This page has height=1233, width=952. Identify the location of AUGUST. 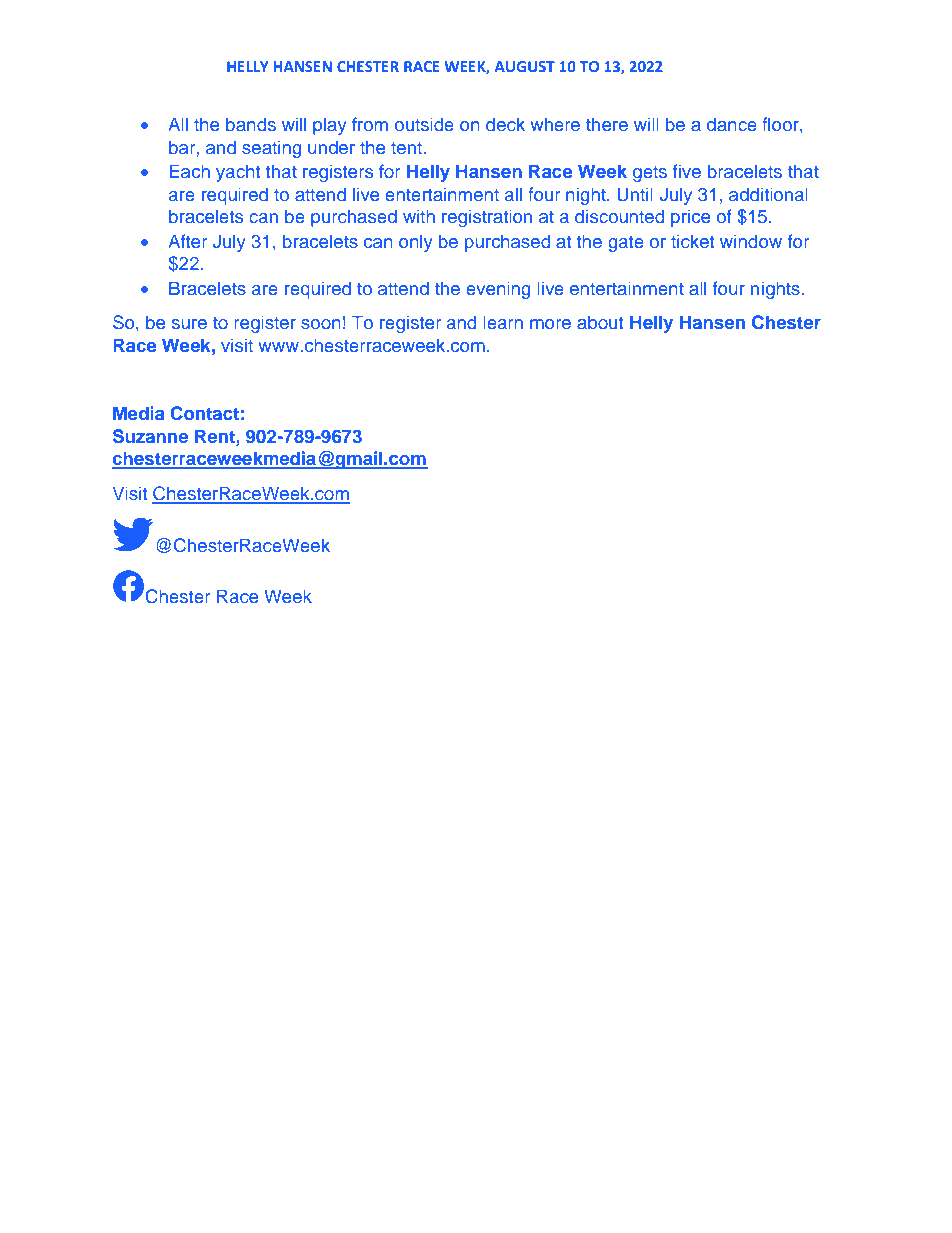
(525, 66).
